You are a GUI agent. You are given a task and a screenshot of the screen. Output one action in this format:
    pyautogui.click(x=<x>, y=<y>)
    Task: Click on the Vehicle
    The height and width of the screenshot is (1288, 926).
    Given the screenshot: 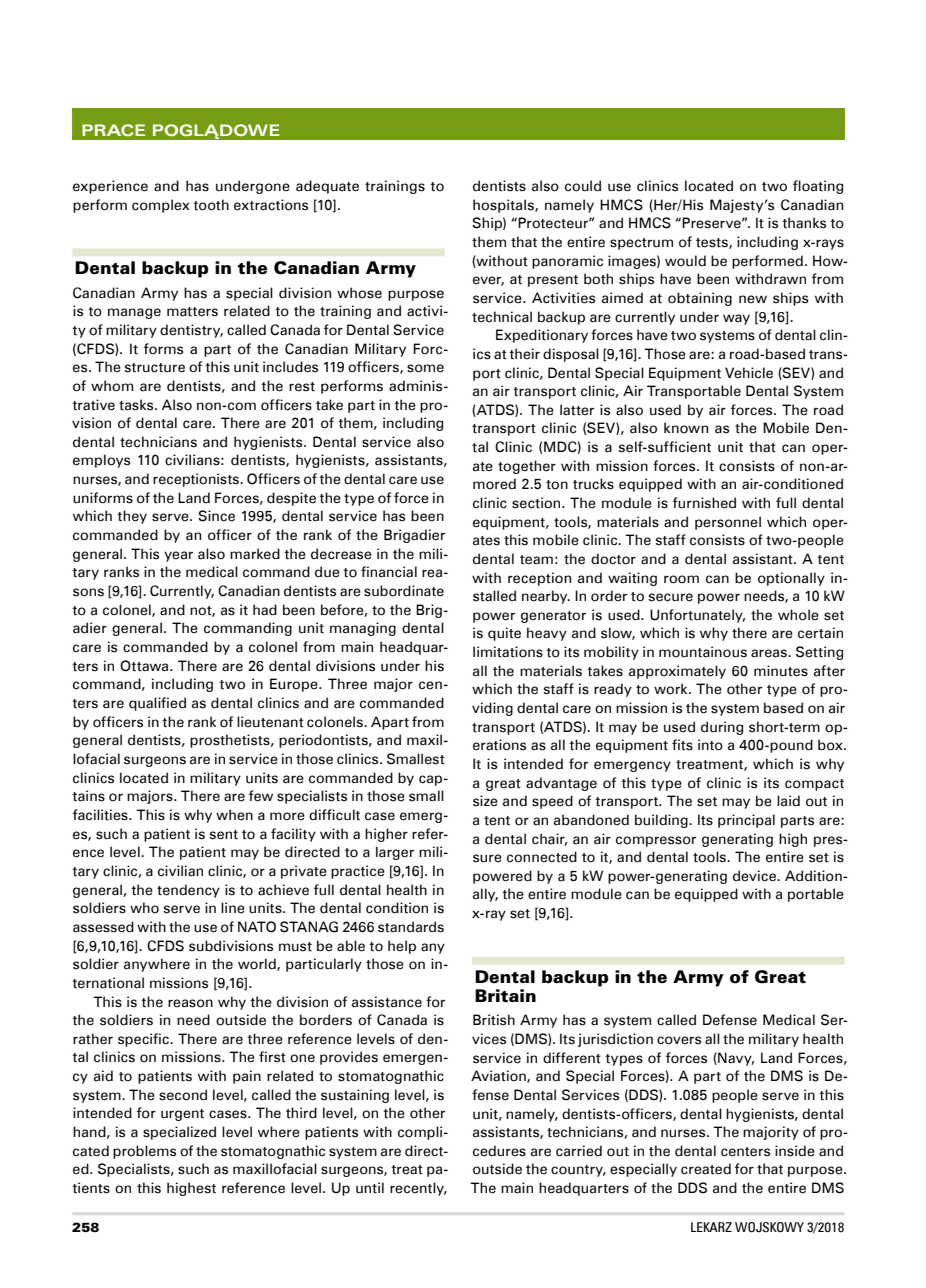 What is the action you would take?
    pyautogui.click(x=749, y=373)
